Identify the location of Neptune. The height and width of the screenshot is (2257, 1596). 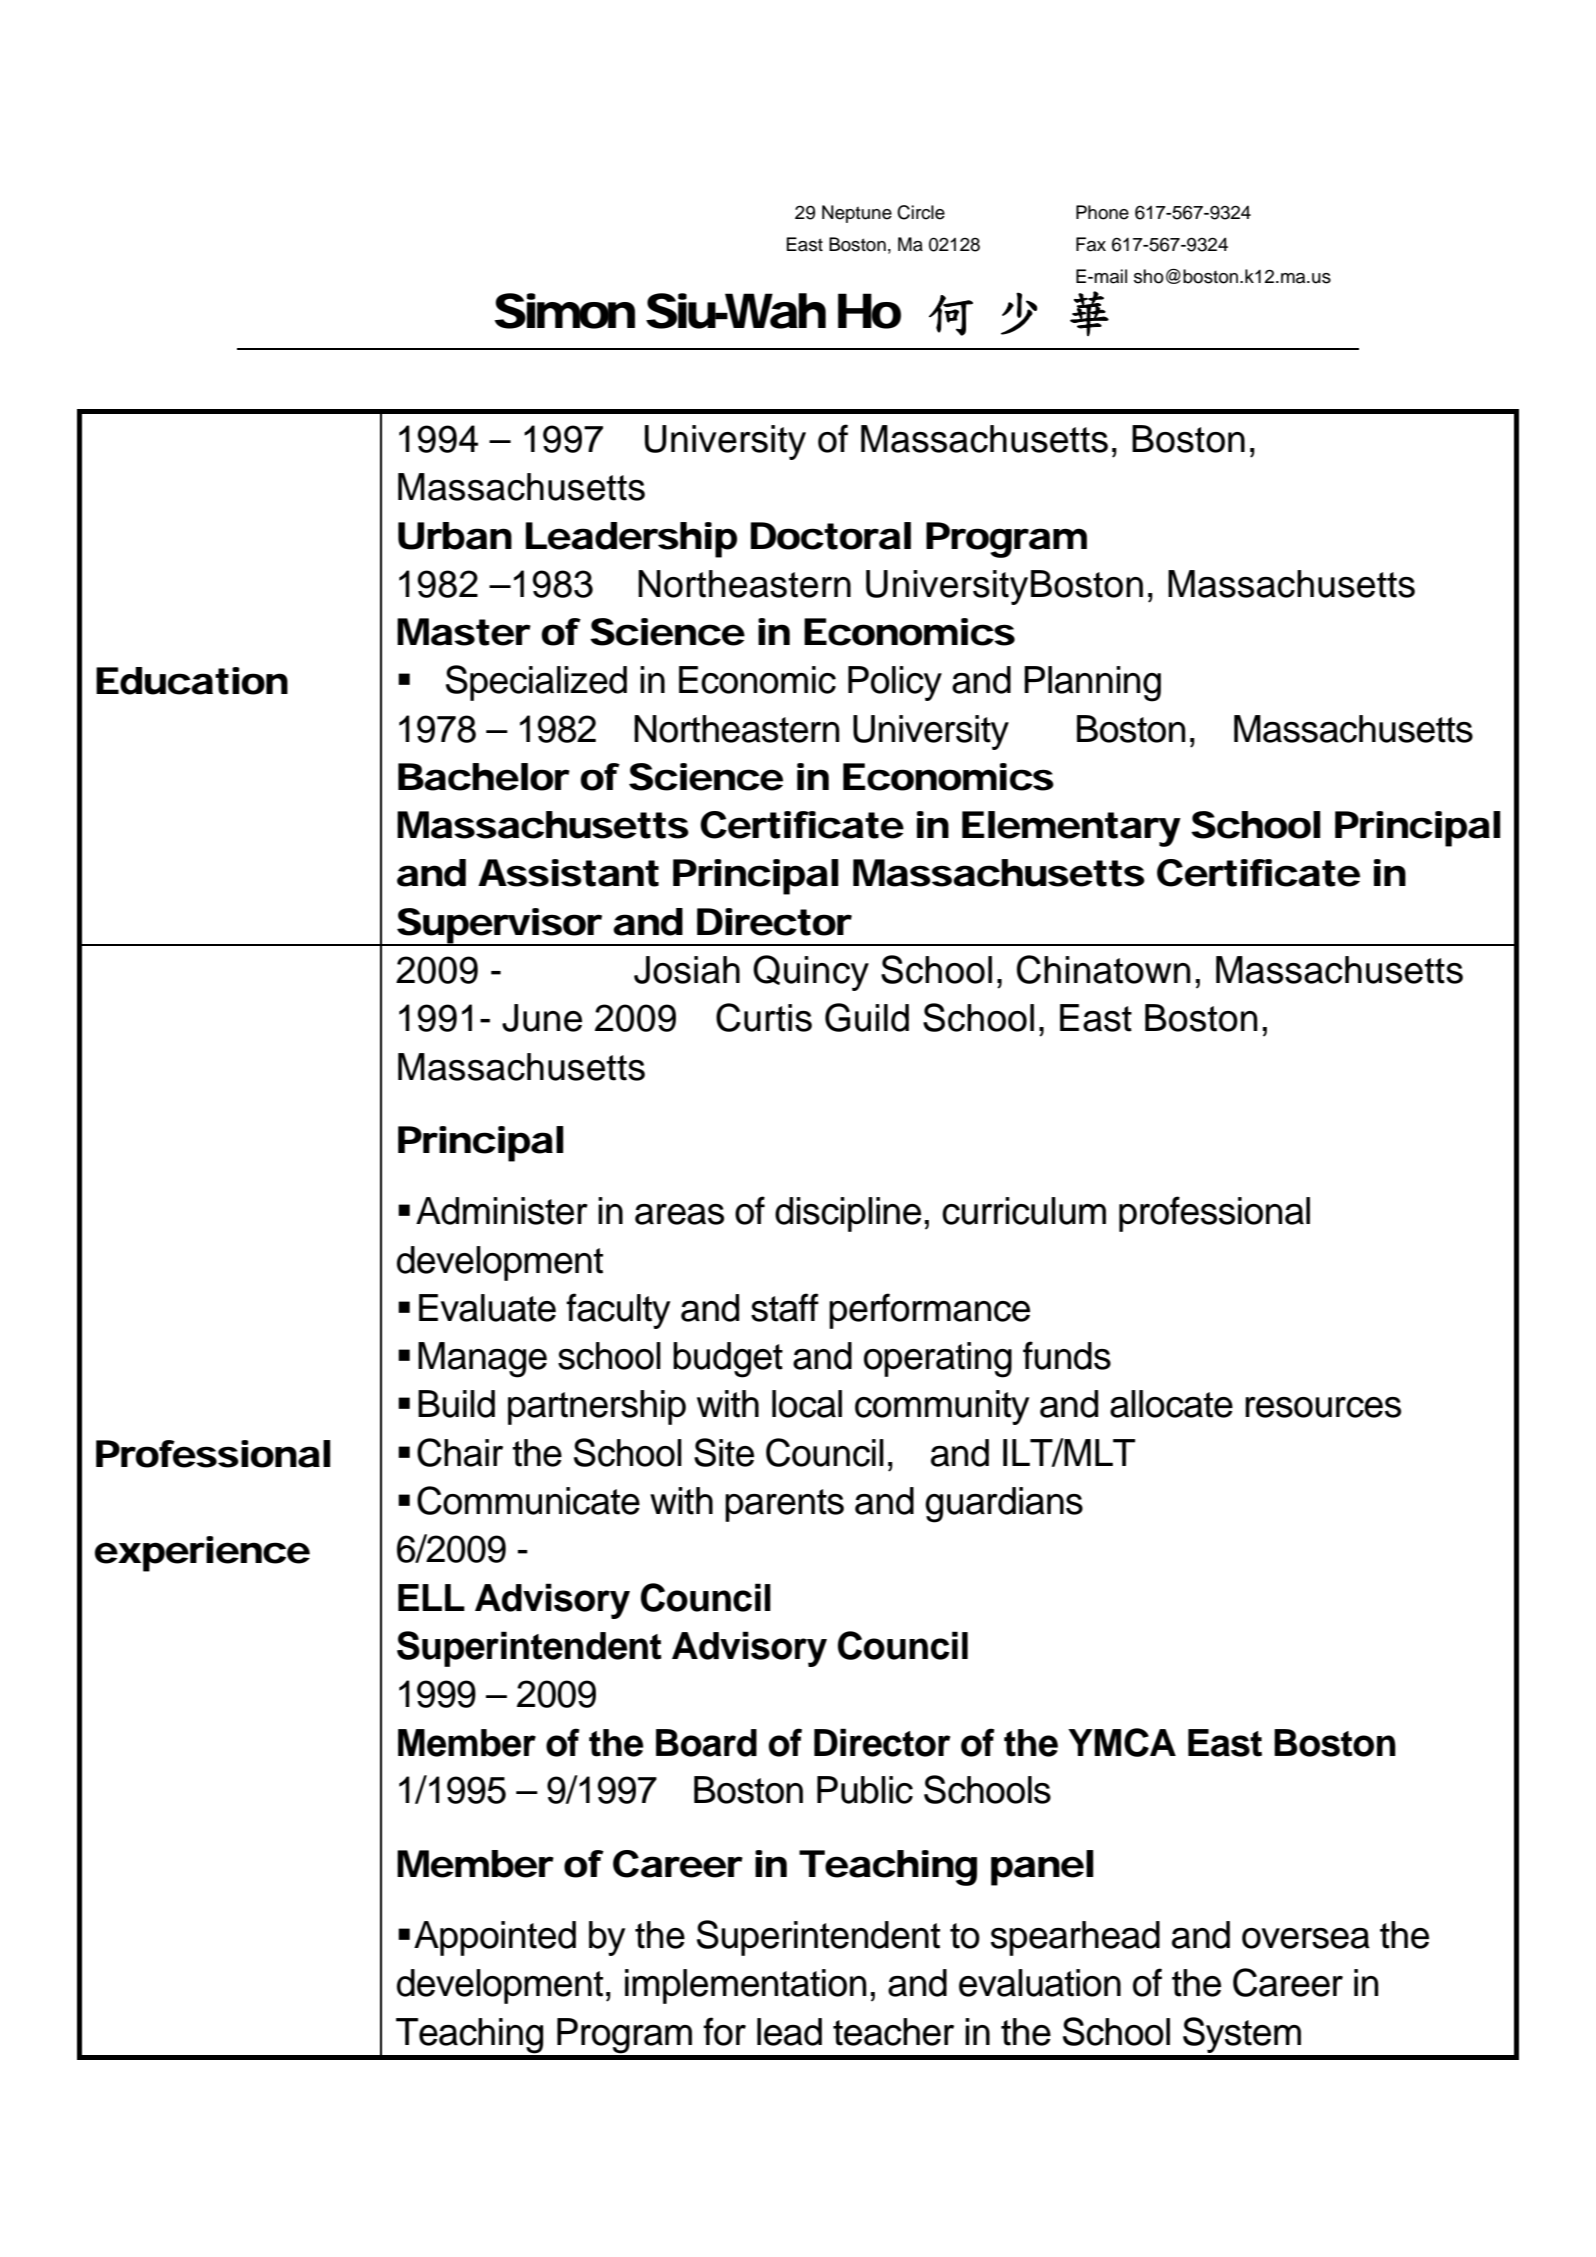
(857, 214).
